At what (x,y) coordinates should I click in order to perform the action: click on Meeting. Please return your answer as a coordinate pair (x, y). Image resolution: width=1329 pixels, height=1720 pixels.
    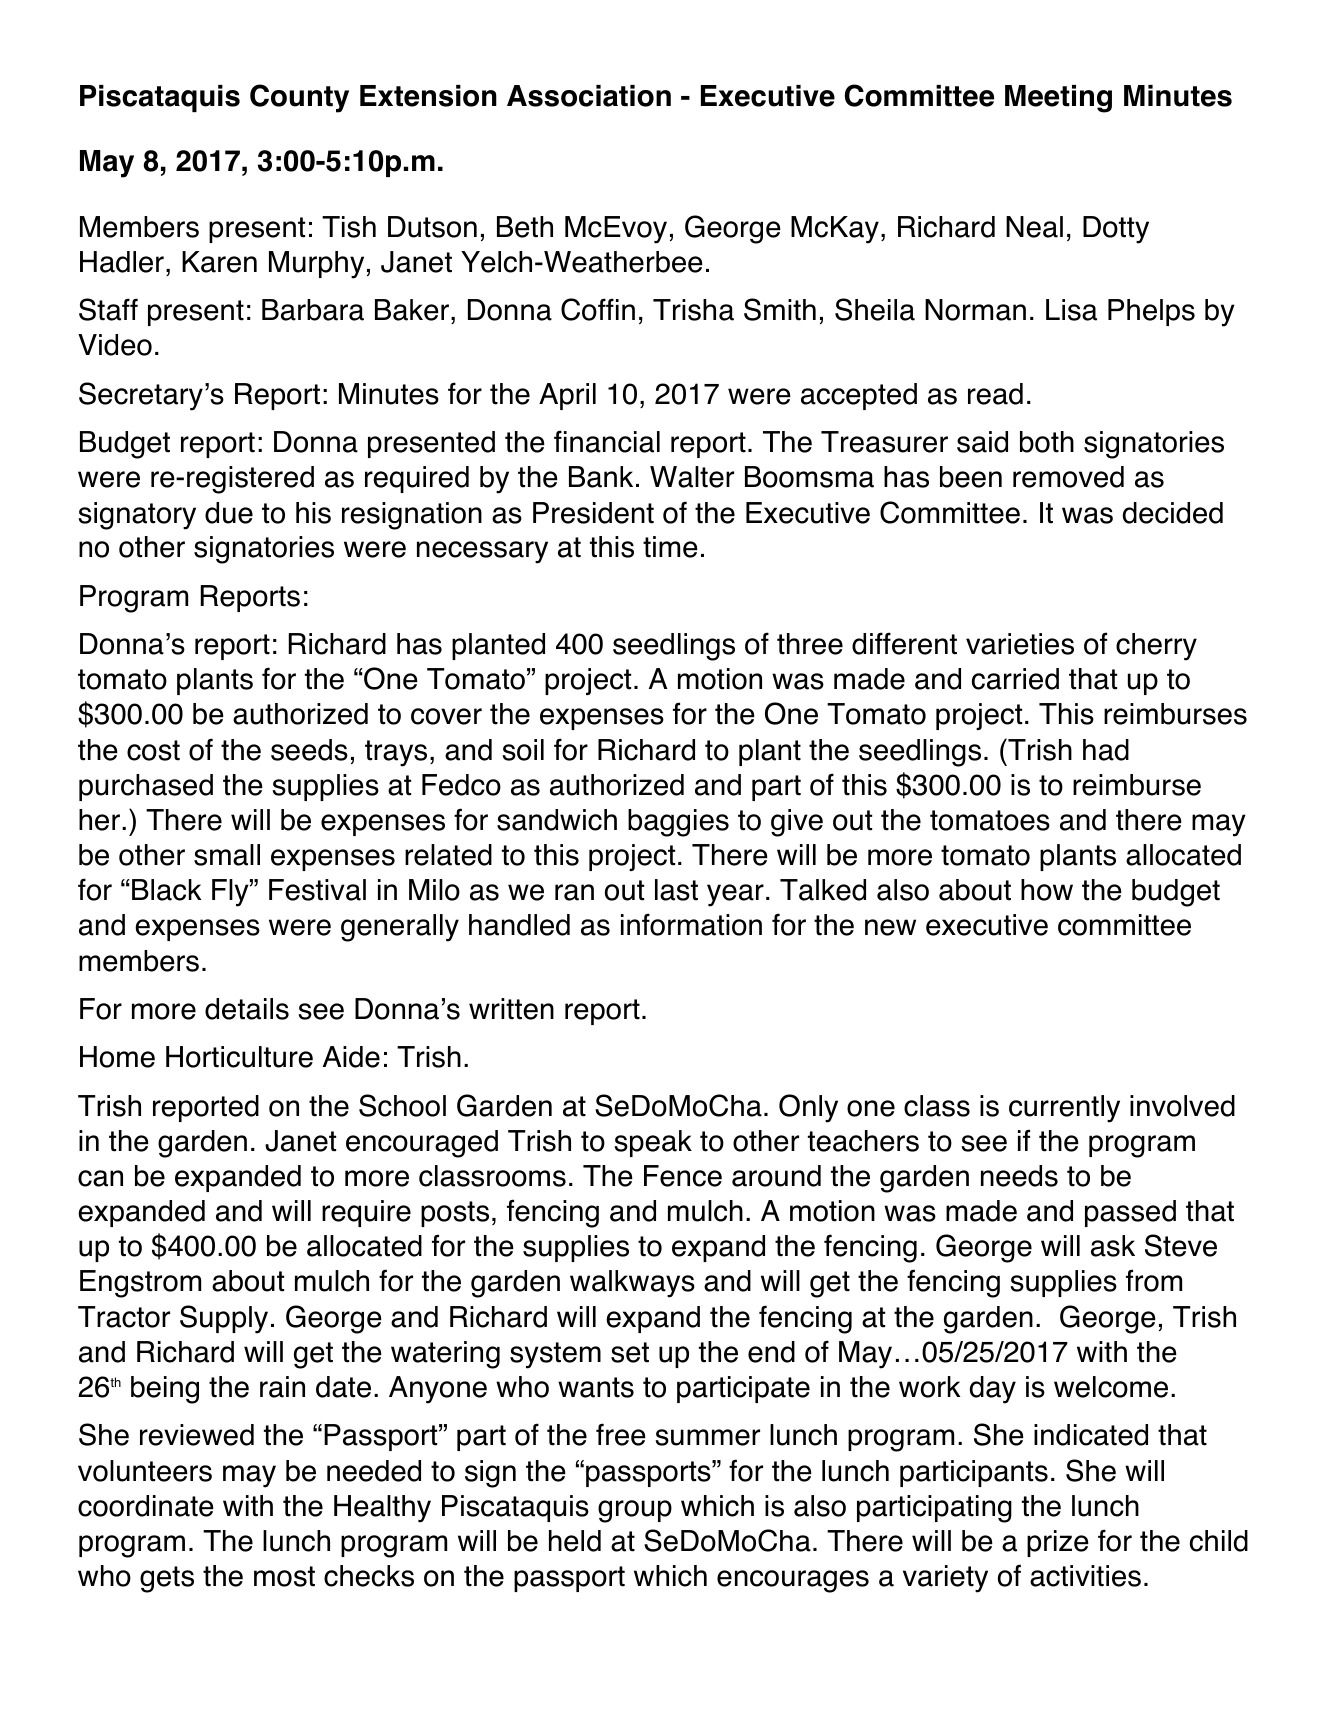
    Looking at the image, I should click on (1058, 99).
